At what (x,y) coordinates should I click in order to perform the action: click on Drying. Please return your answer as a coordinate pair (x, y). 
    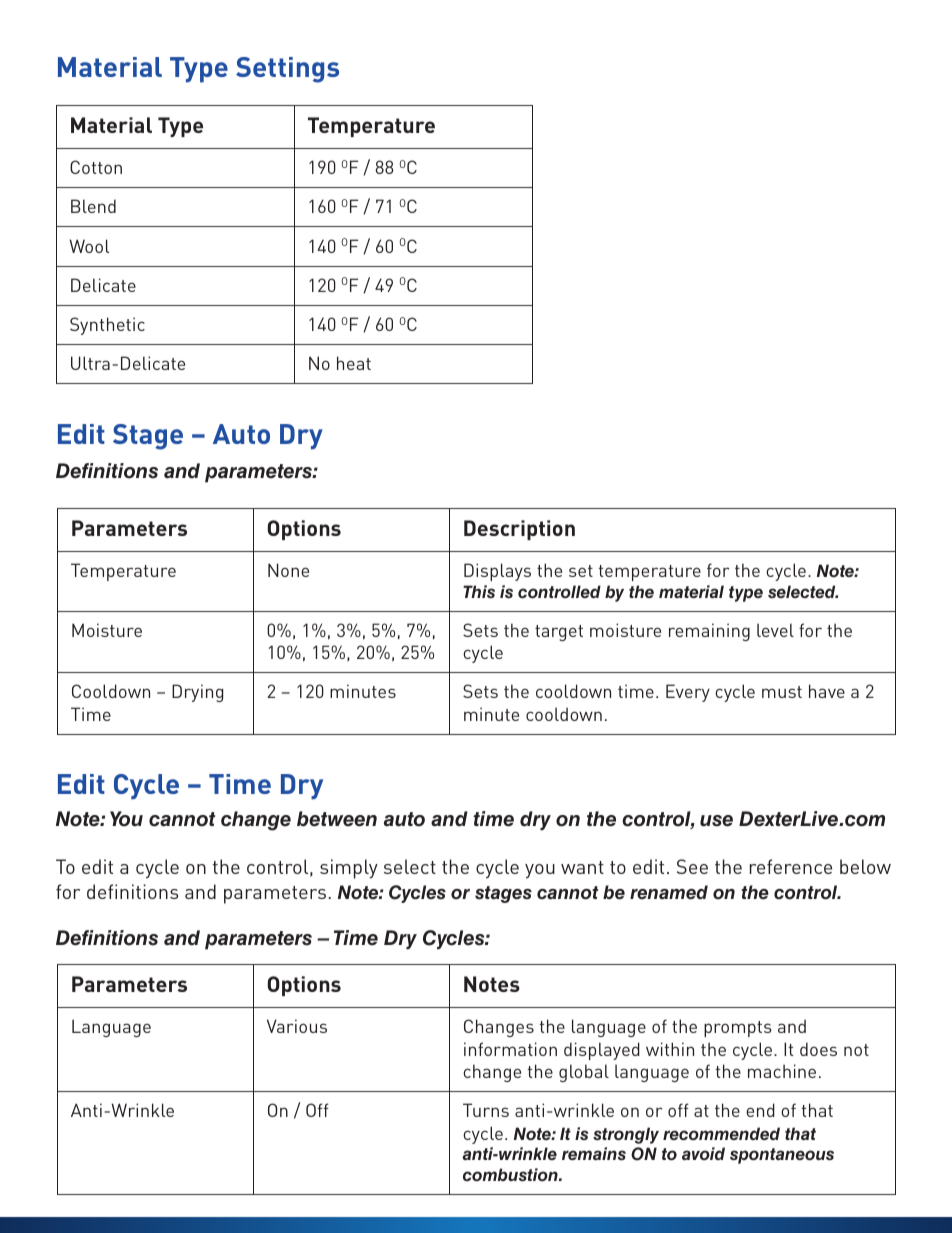
    Looking at the image, I should click on (197, 693).
